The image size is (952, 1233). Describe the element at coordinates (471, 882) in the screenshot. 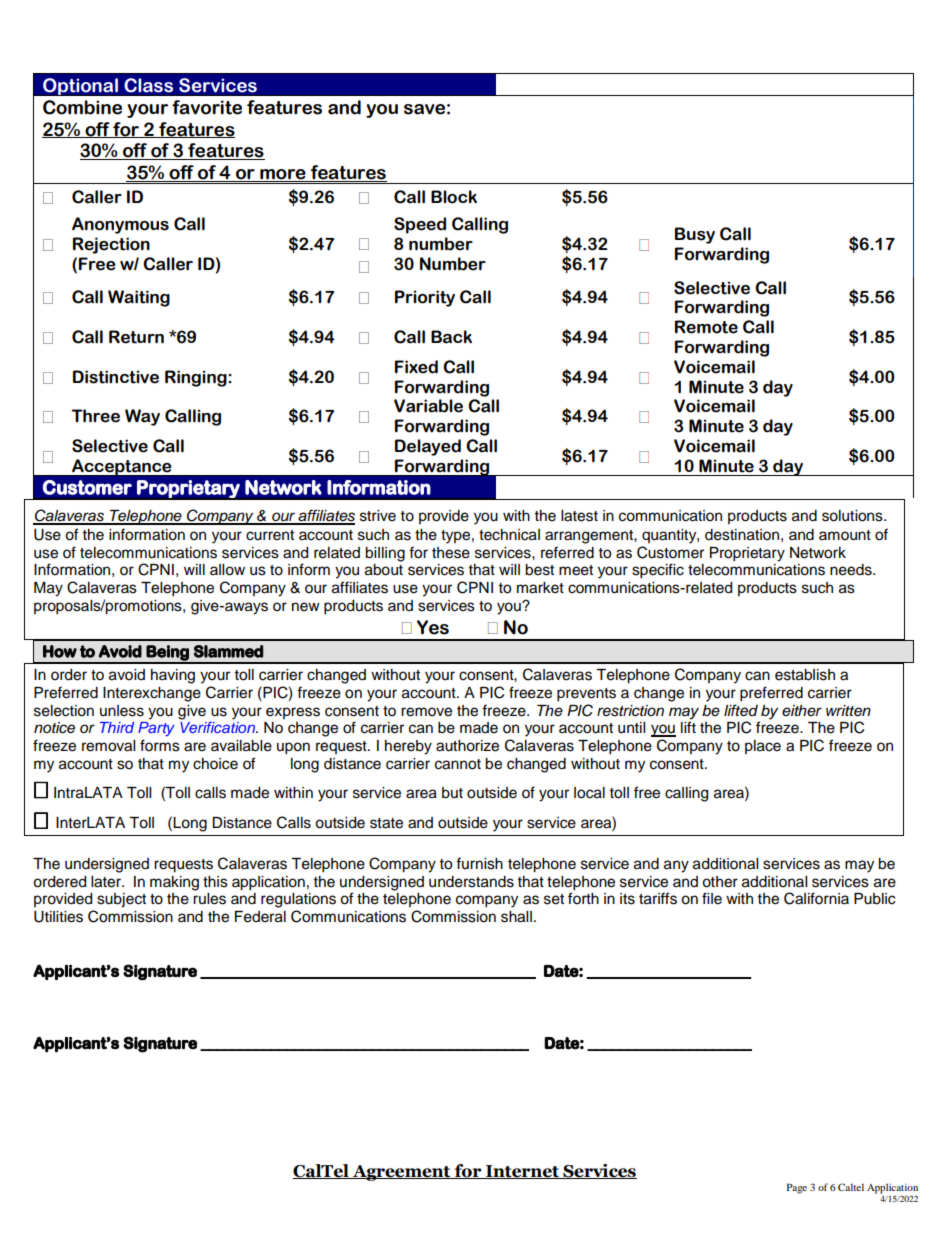

I see `understands` at that location.
